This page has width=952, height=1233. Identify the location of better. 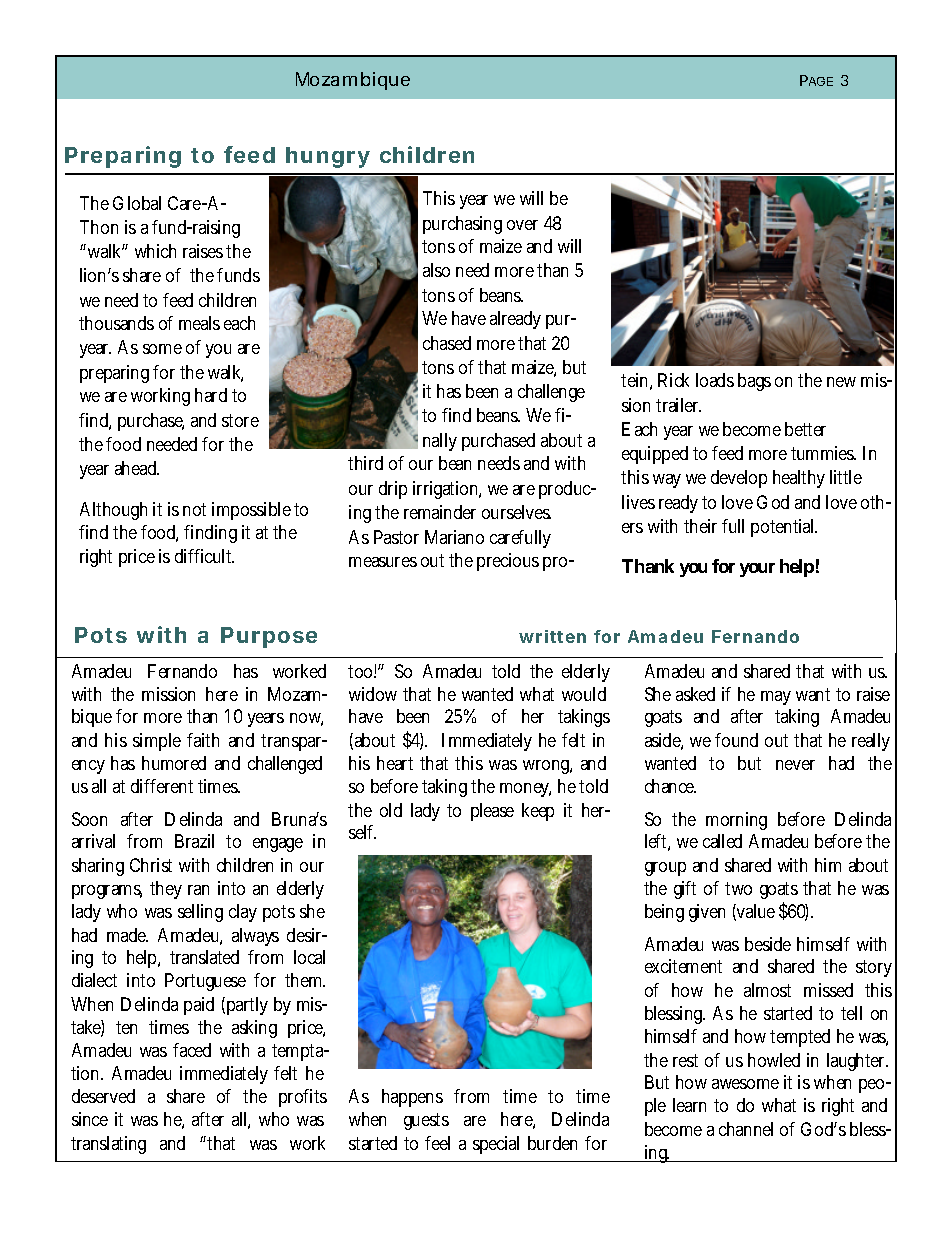
(805, 429).
